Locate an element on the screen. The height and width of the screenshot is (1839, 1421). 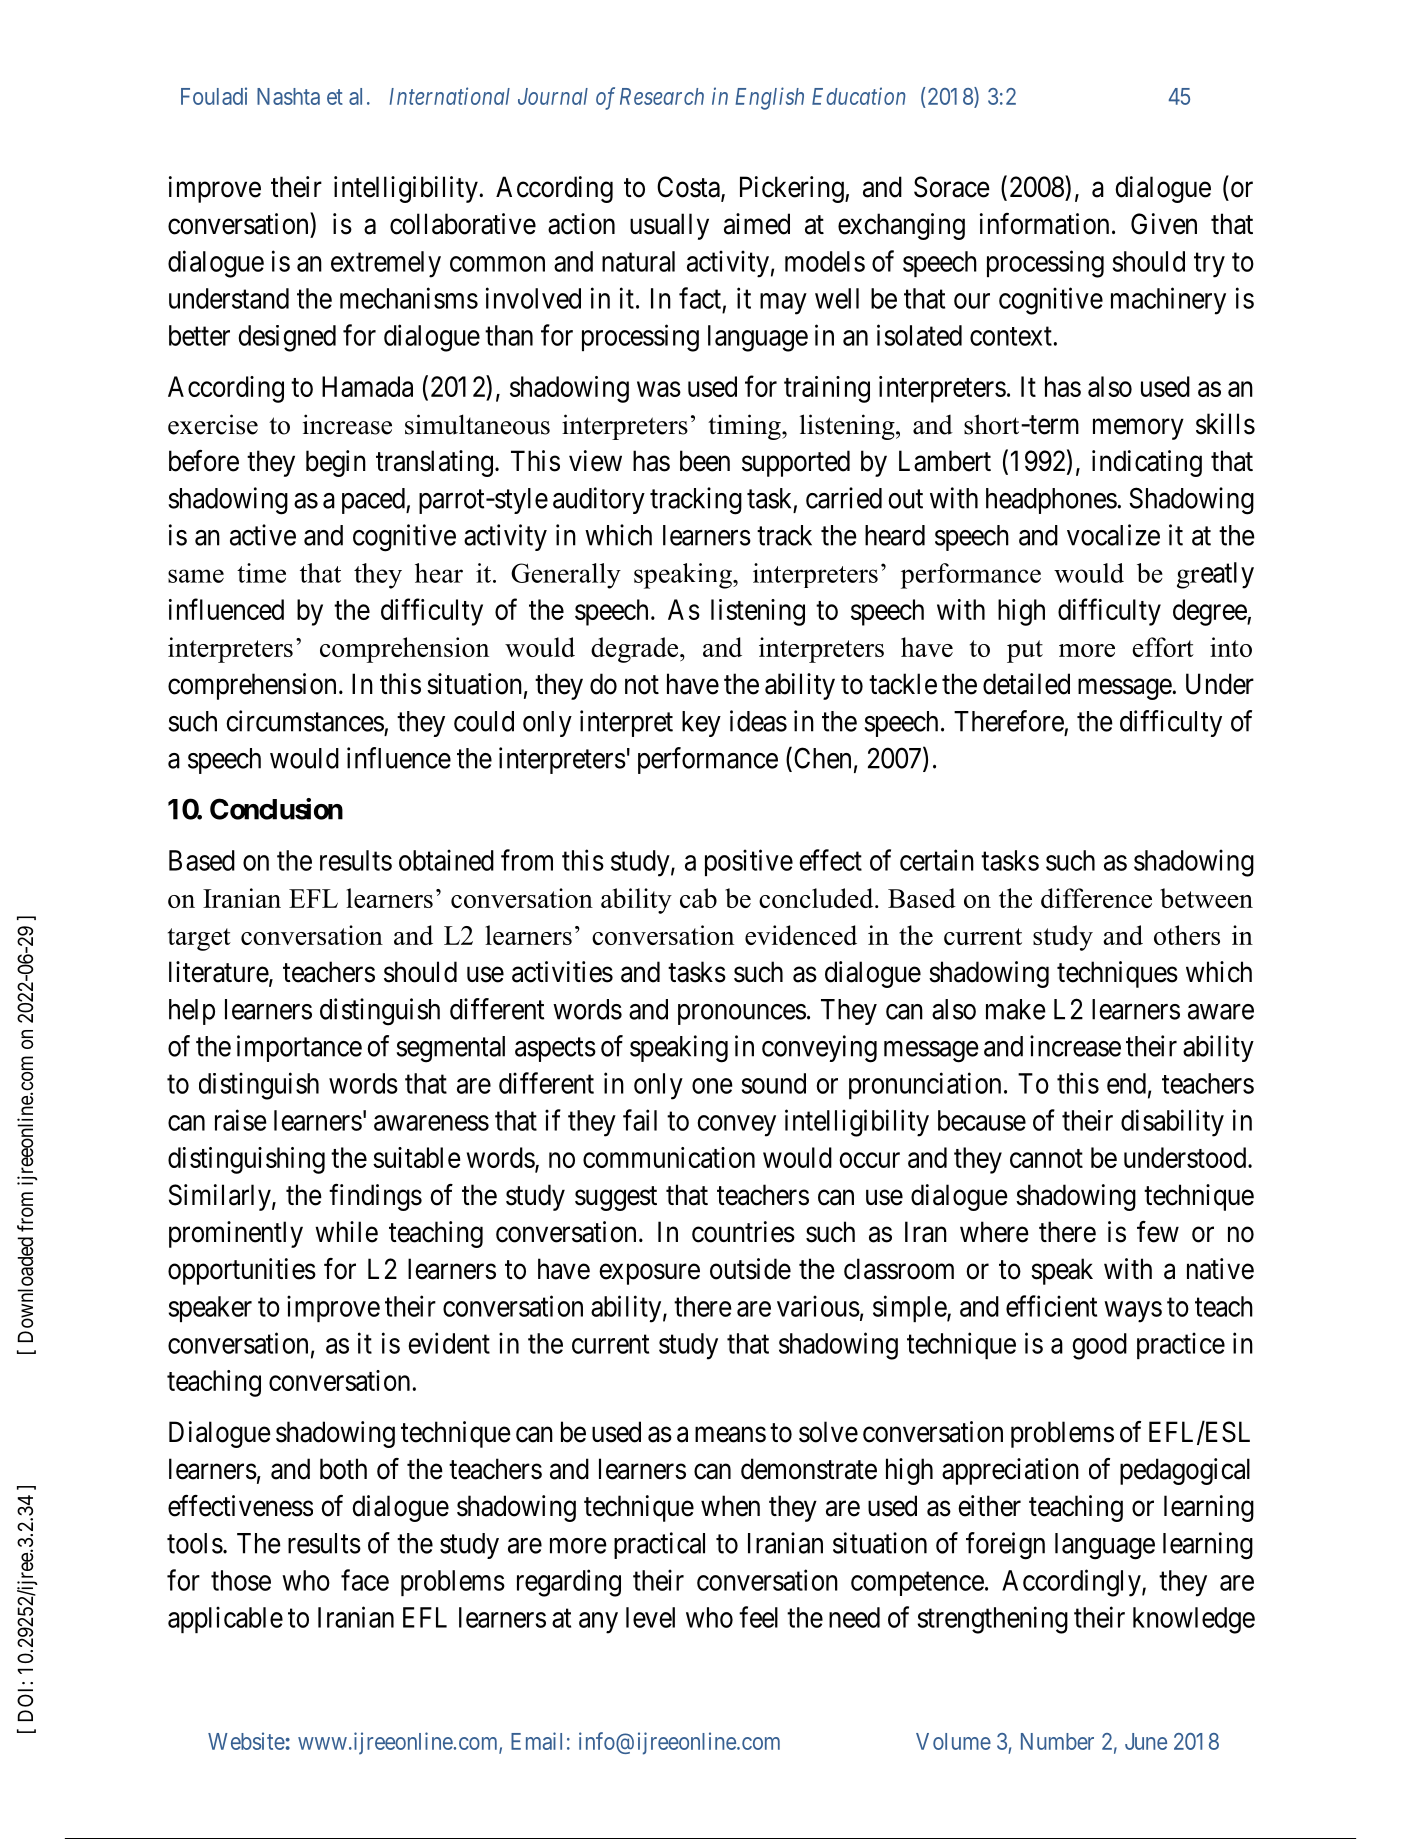
outside is located at coordinates (750, 1269).
